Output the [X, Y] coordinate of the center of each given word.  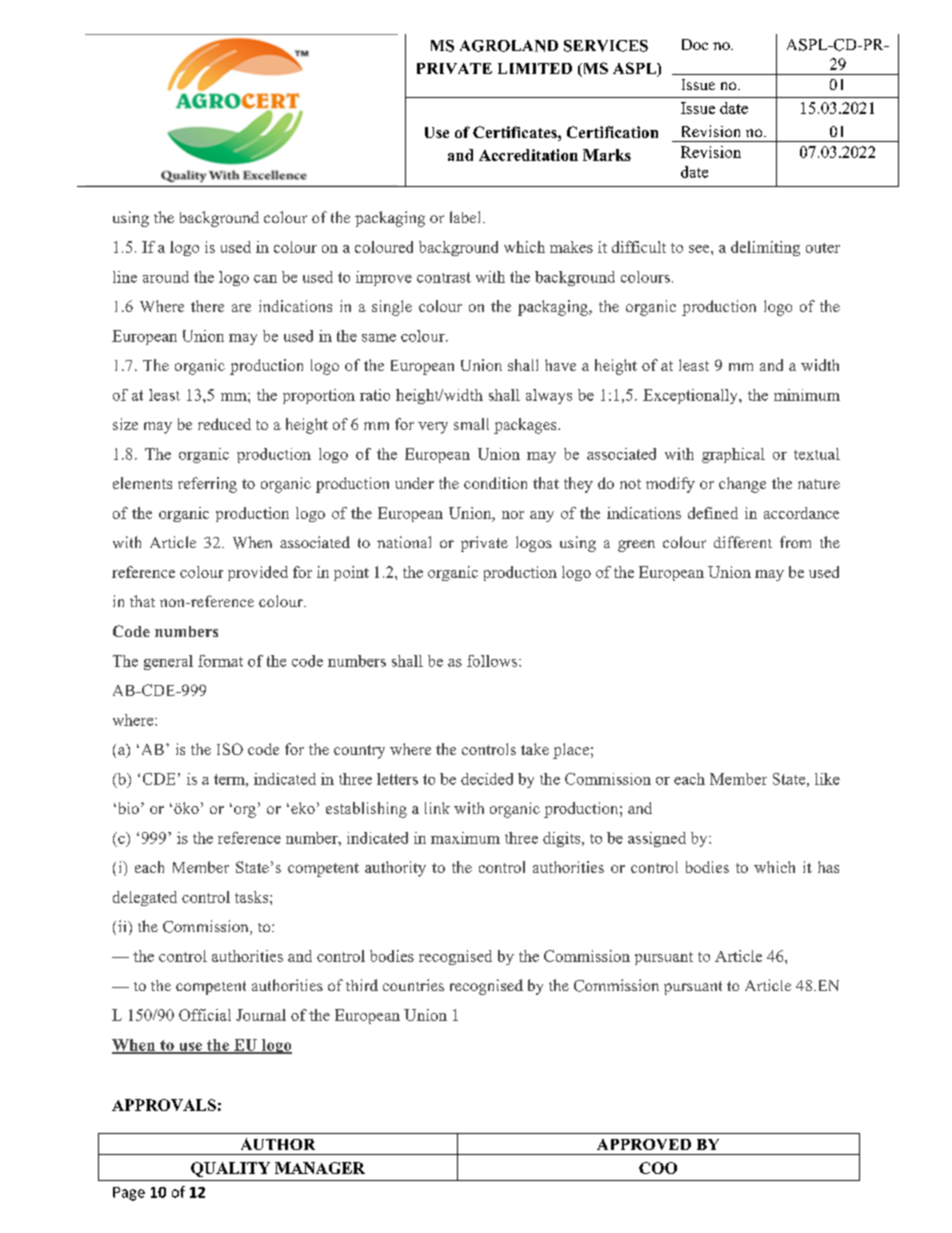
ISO [230, 749]
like [827, 779]
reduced [224, 424]
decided [487, 779]
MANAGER [320, 1168]
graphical [733, 455]
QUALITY [230, 1169]
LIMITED [535, 68]
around [166, 277]
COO [658, 1168]
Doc [695, 44]
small [471, 424]
